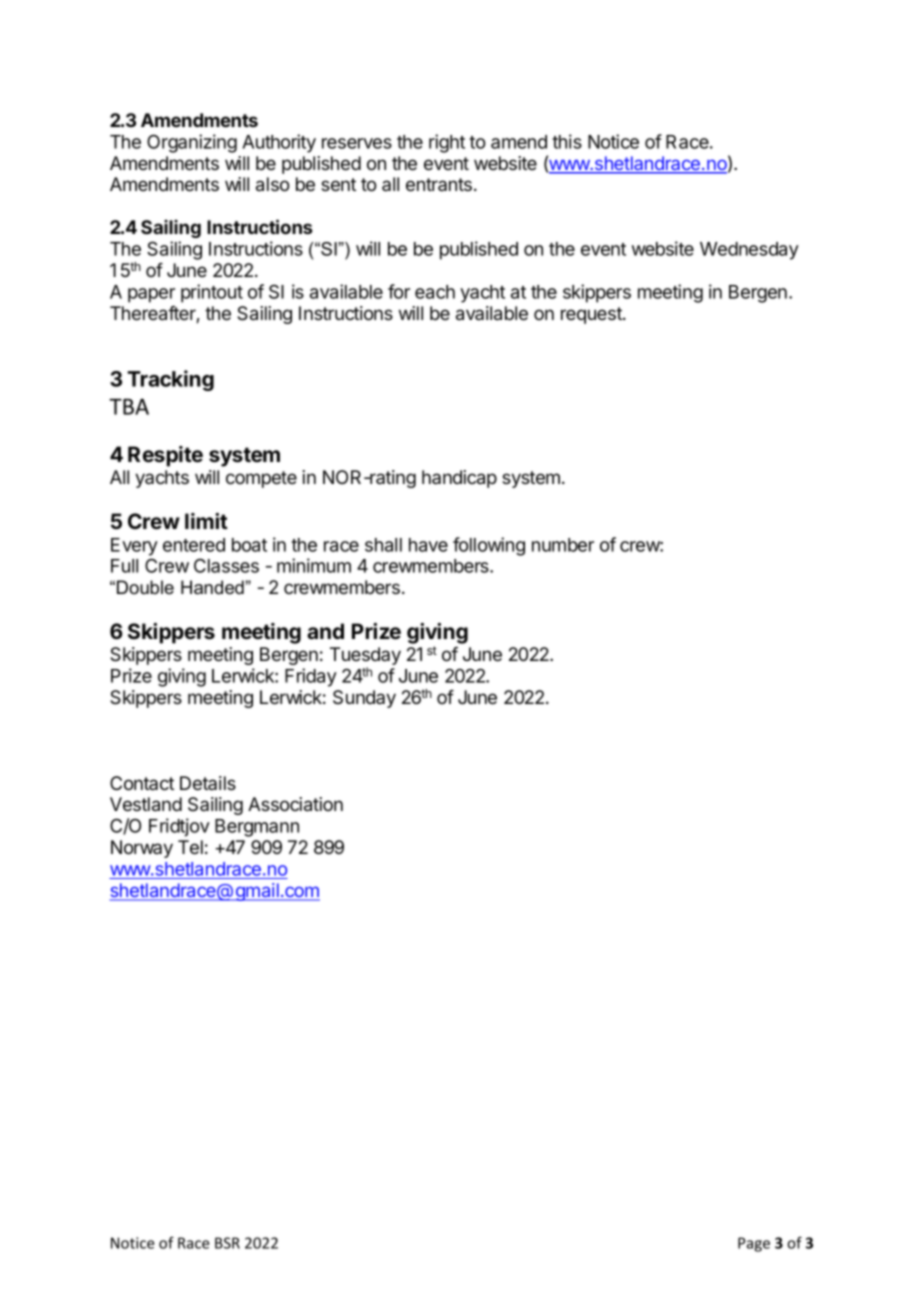  I want to click on BSR, so click(227, 1243).
